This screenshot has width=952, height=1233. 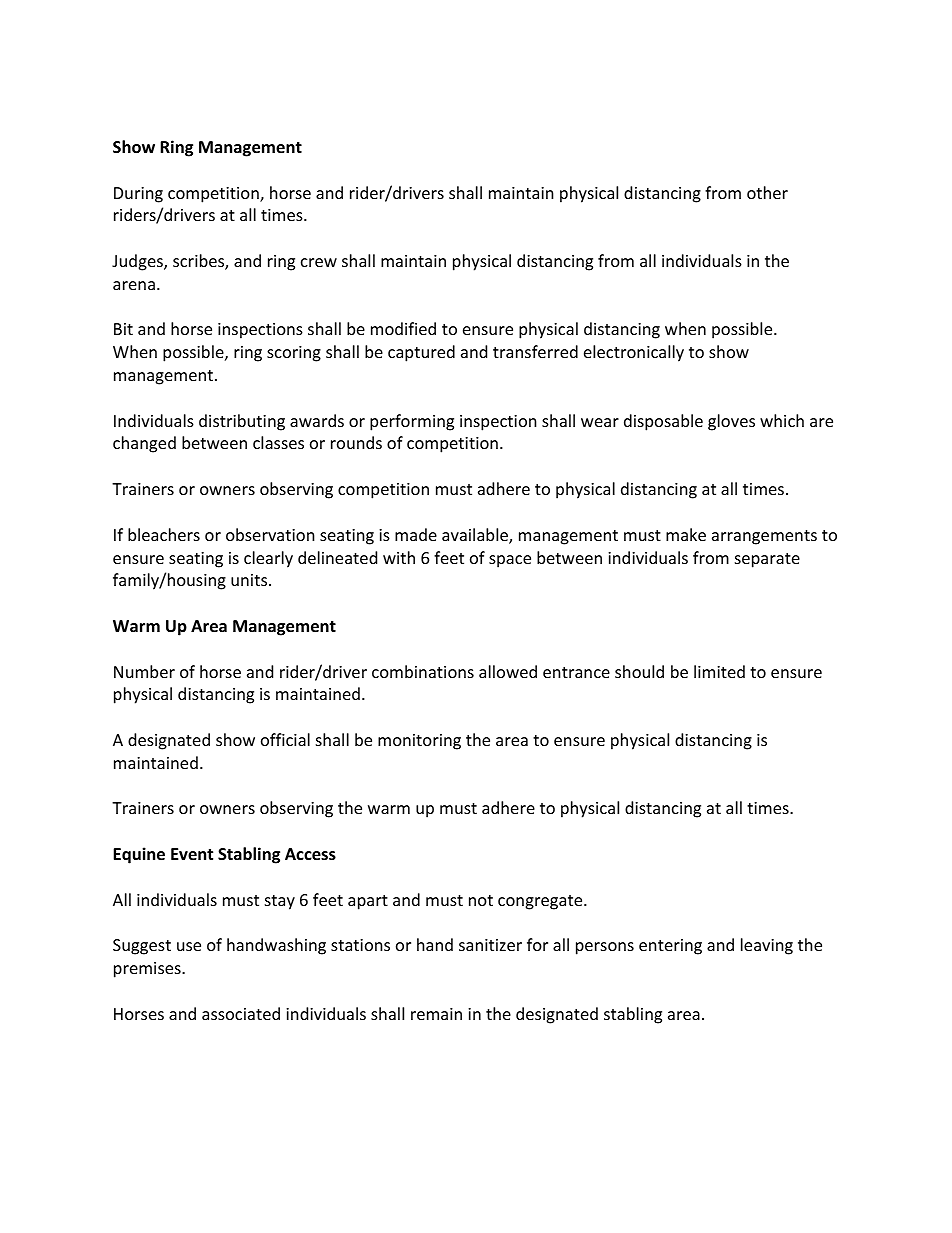 I want to click on separate, so click(x=767, y=560).
